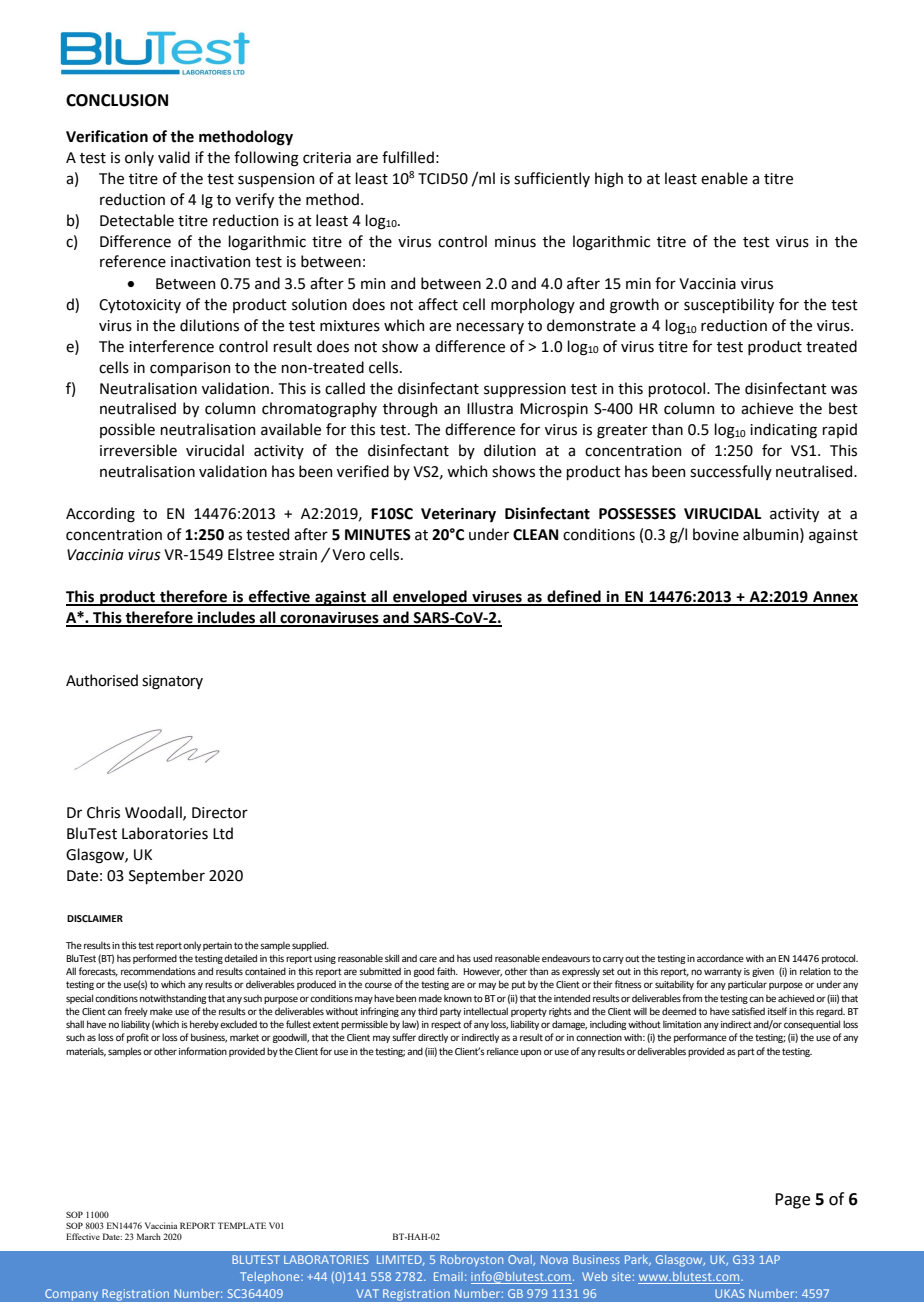  Describe the element at coordinates (149, 1236) in the image. I see `March` at that location.
